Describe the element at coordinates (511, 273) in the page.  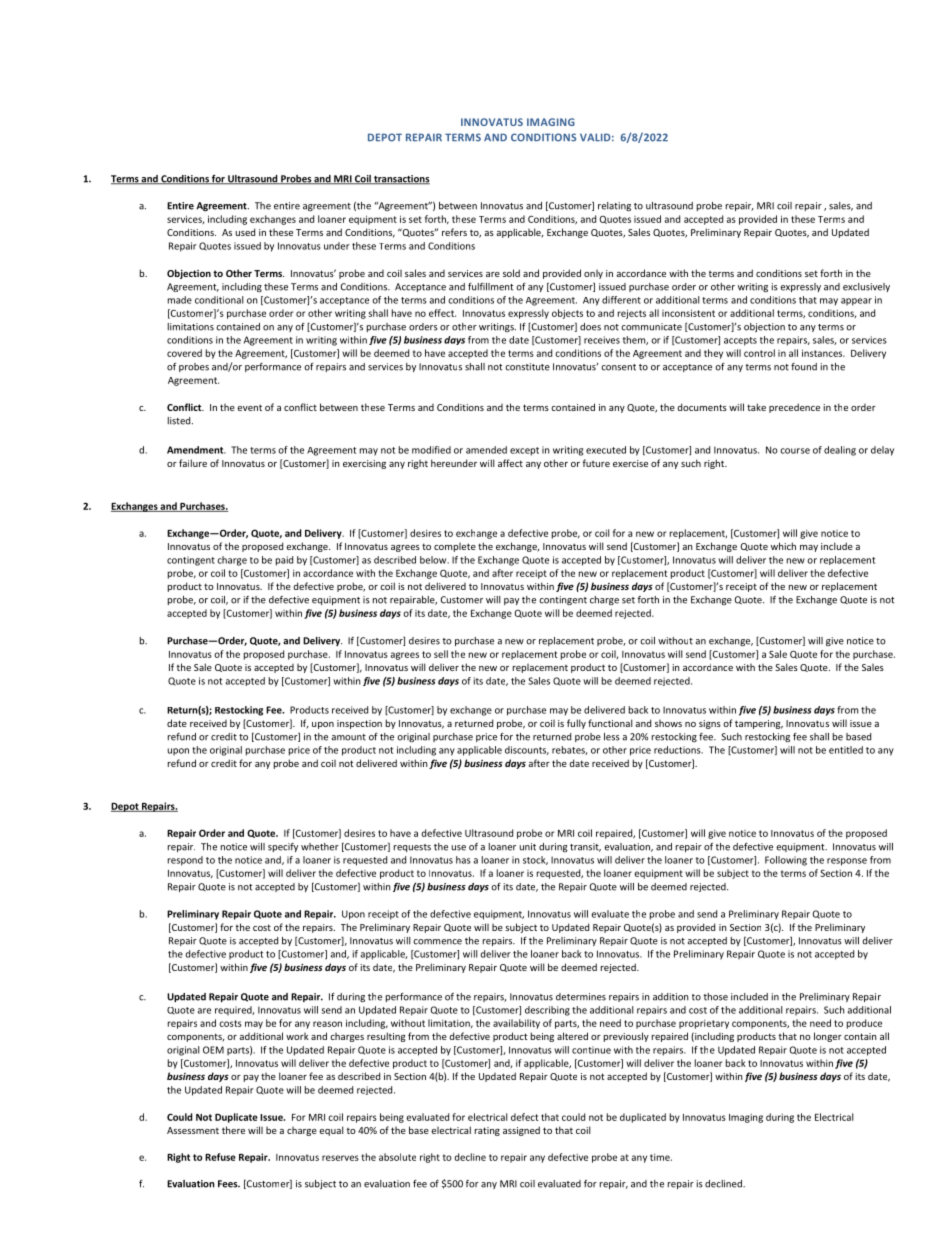
I see `sold` at that location.
